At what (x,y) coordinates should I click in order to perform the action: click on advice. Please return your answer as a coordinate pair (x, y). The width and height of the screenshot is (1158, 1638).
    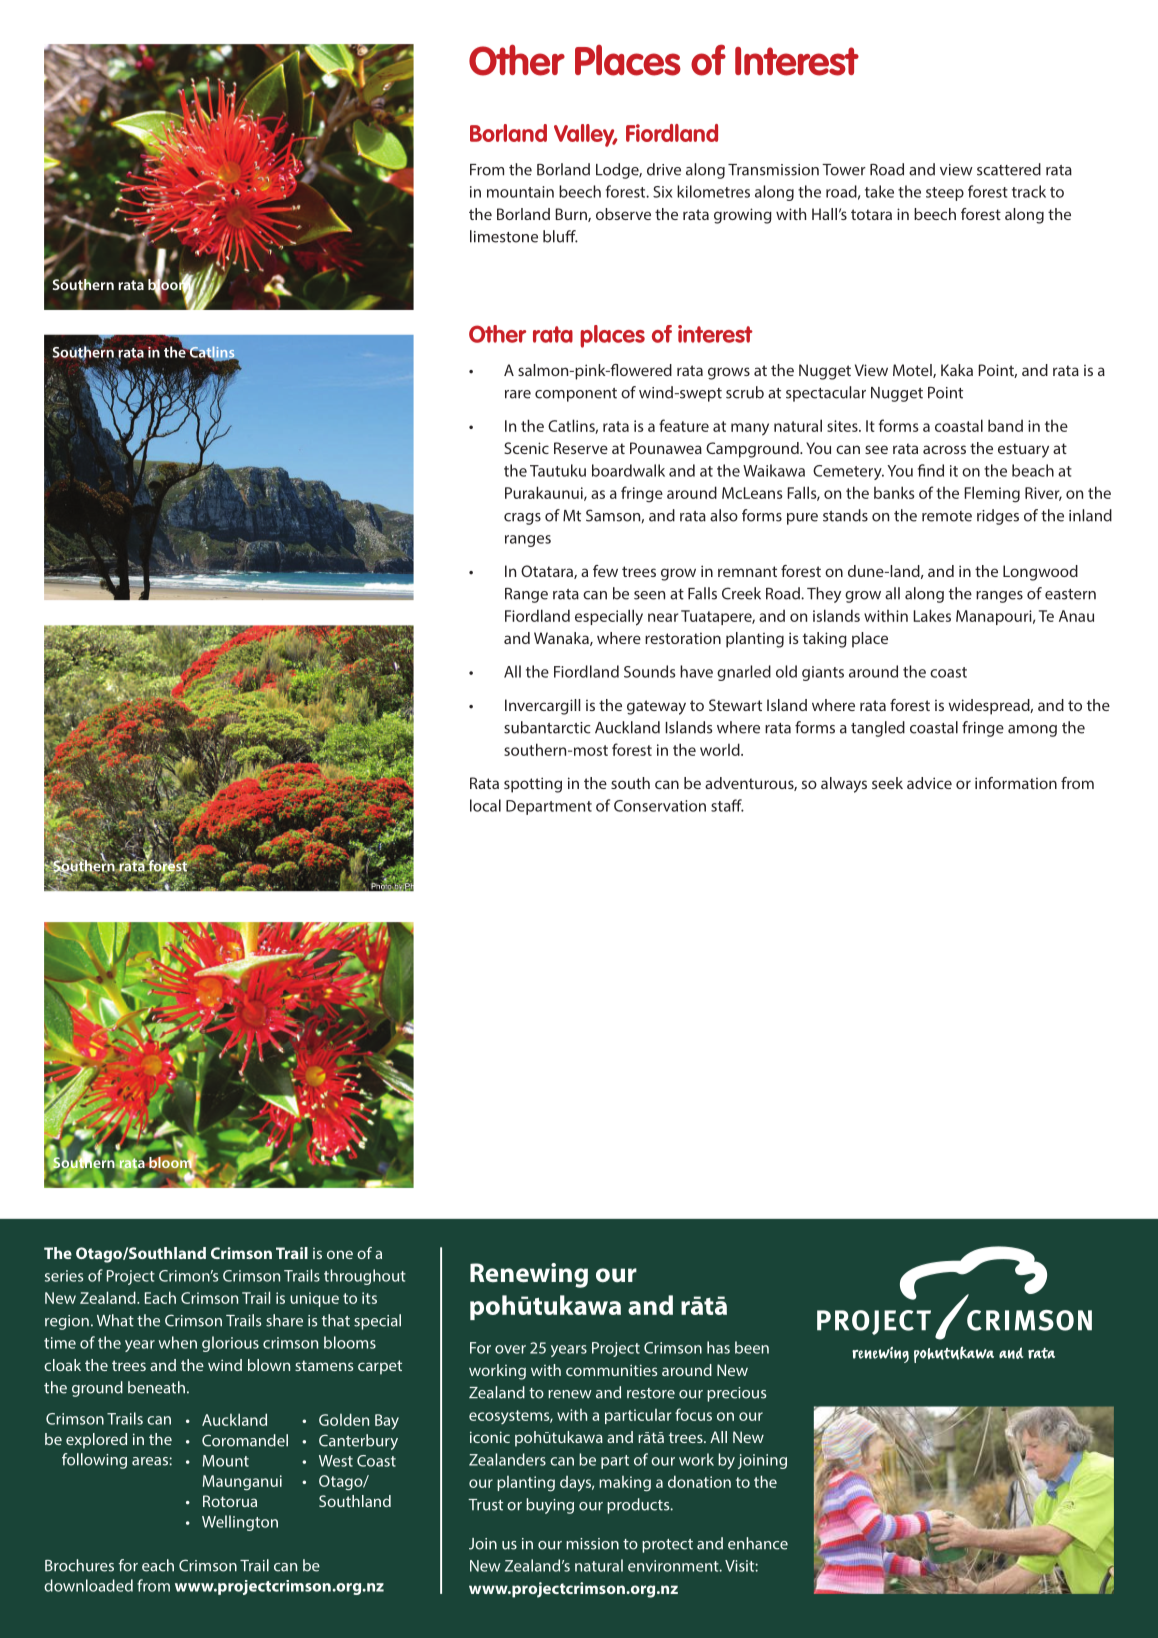
    Looking at the image, I should click on (929, 783).
